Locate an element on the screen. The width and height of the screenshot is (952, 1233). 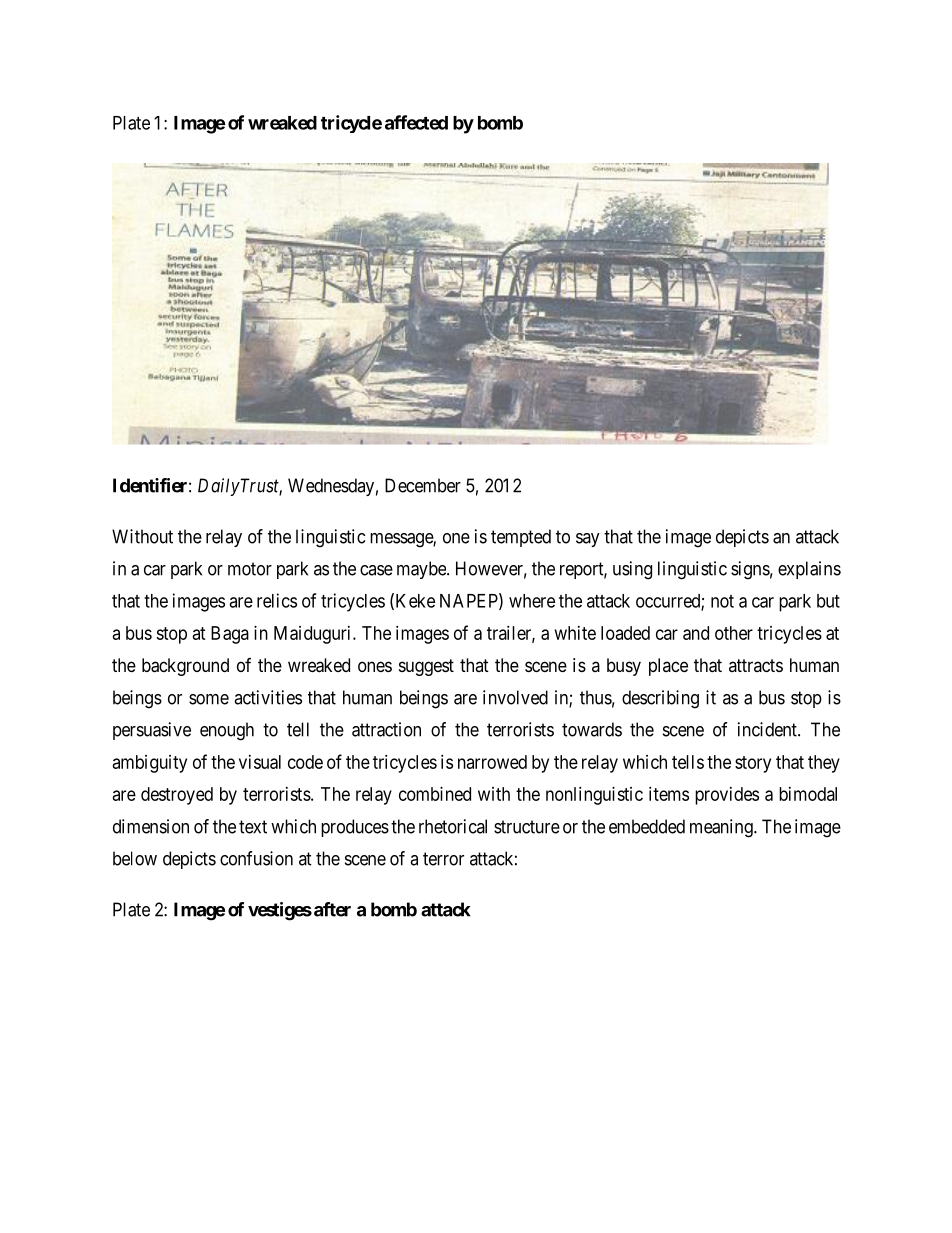
explains is located at coordinates (809, 570).
